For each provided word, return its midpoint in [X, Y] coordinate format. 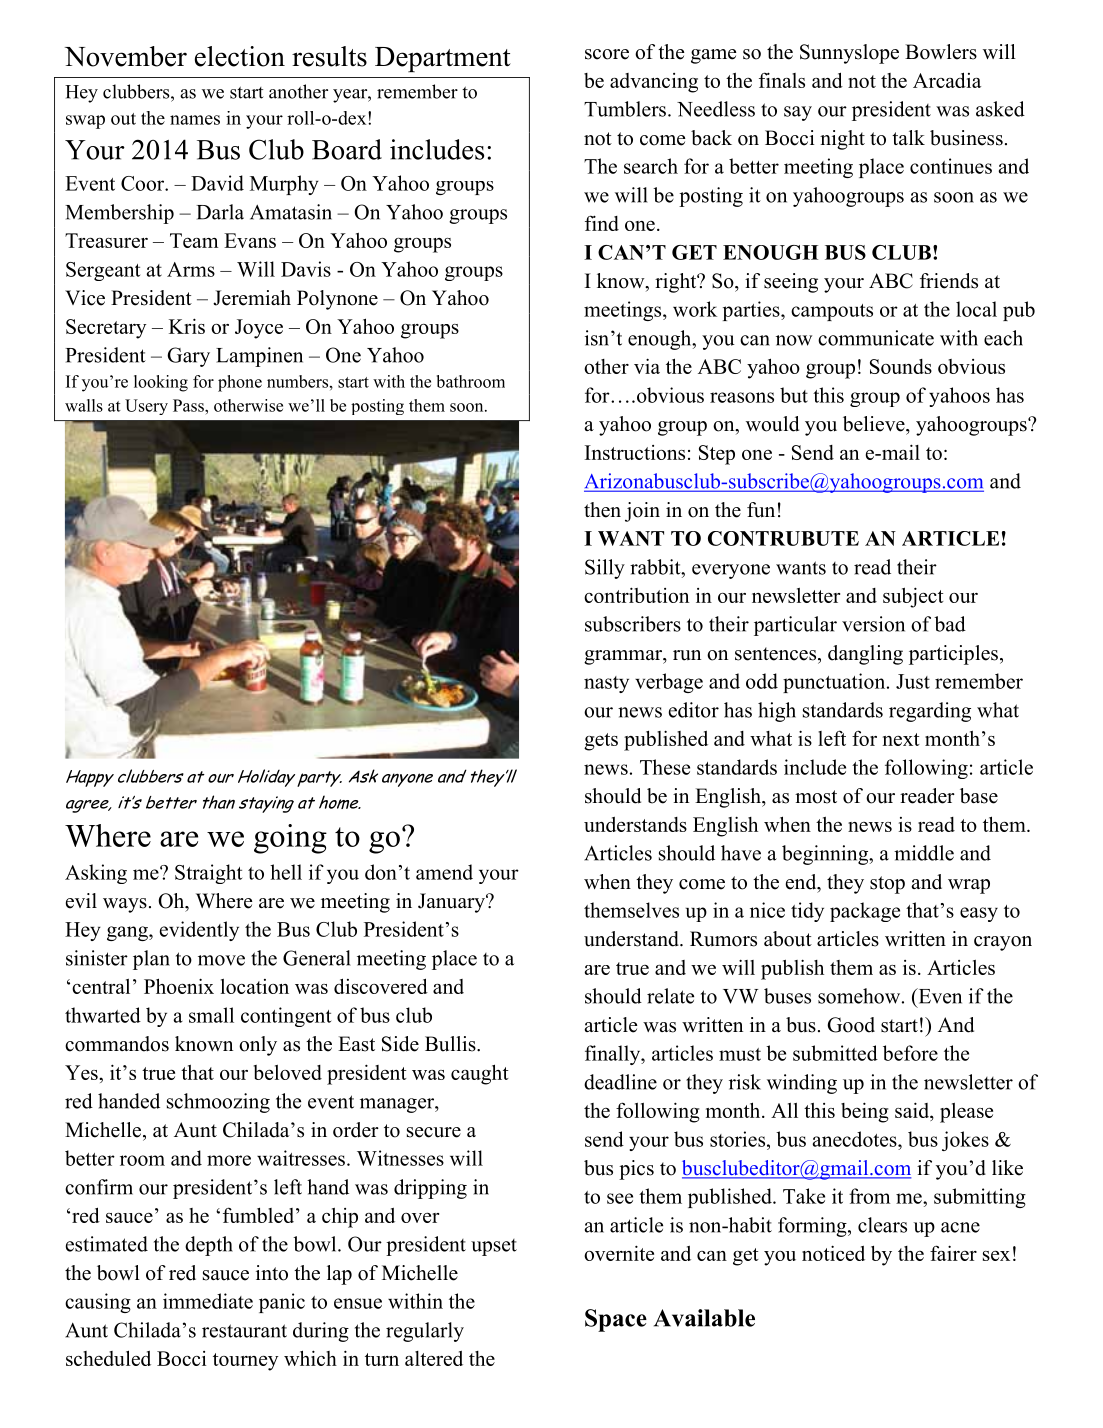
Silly [605, 569]
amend [444, 872]
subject [913, 597]
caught [480, 1074]
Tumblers [625, 109]
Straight [208, 874]
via [647, 366]
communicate [876, 338]
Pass [189, 405]
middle [924, 853]
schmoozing [218, 1103]
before [910, 1053]
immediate [208, 1301]
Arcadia [947, 80]
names [195, 120]
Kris [187, 326]
